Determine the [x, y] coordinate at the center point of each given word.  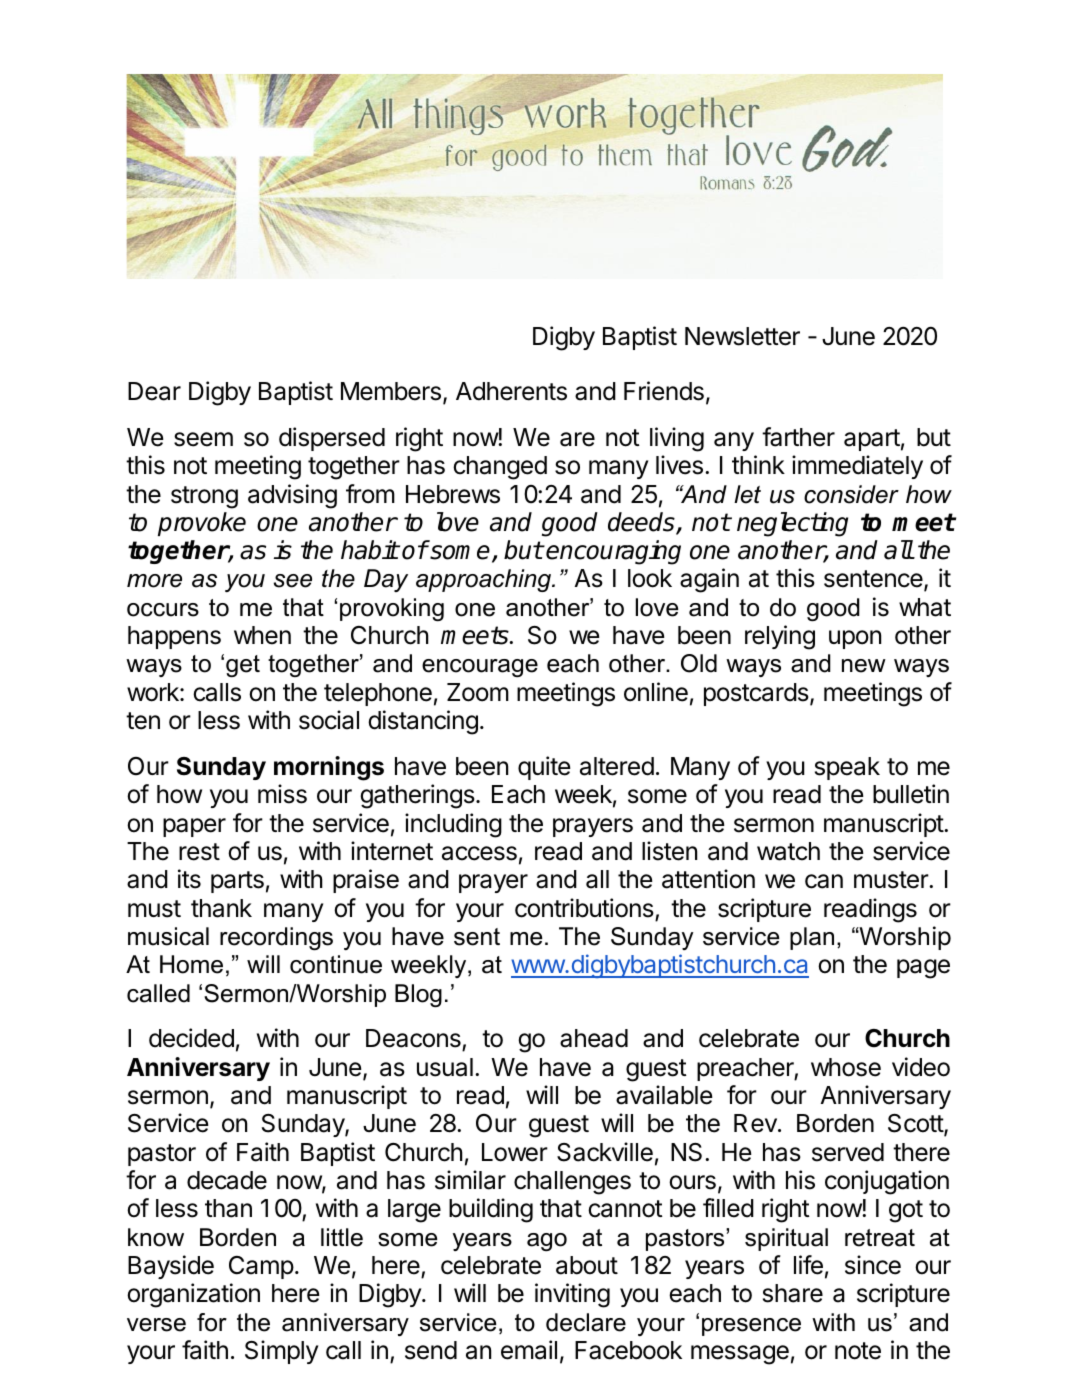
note [858, 1351]
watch [788, 851]
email [529, 1350]
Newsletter [742, 336]
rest [199, 852]
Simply [281, 1352]
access [479, 853]
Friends [664, 391]
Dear [154, 391]
